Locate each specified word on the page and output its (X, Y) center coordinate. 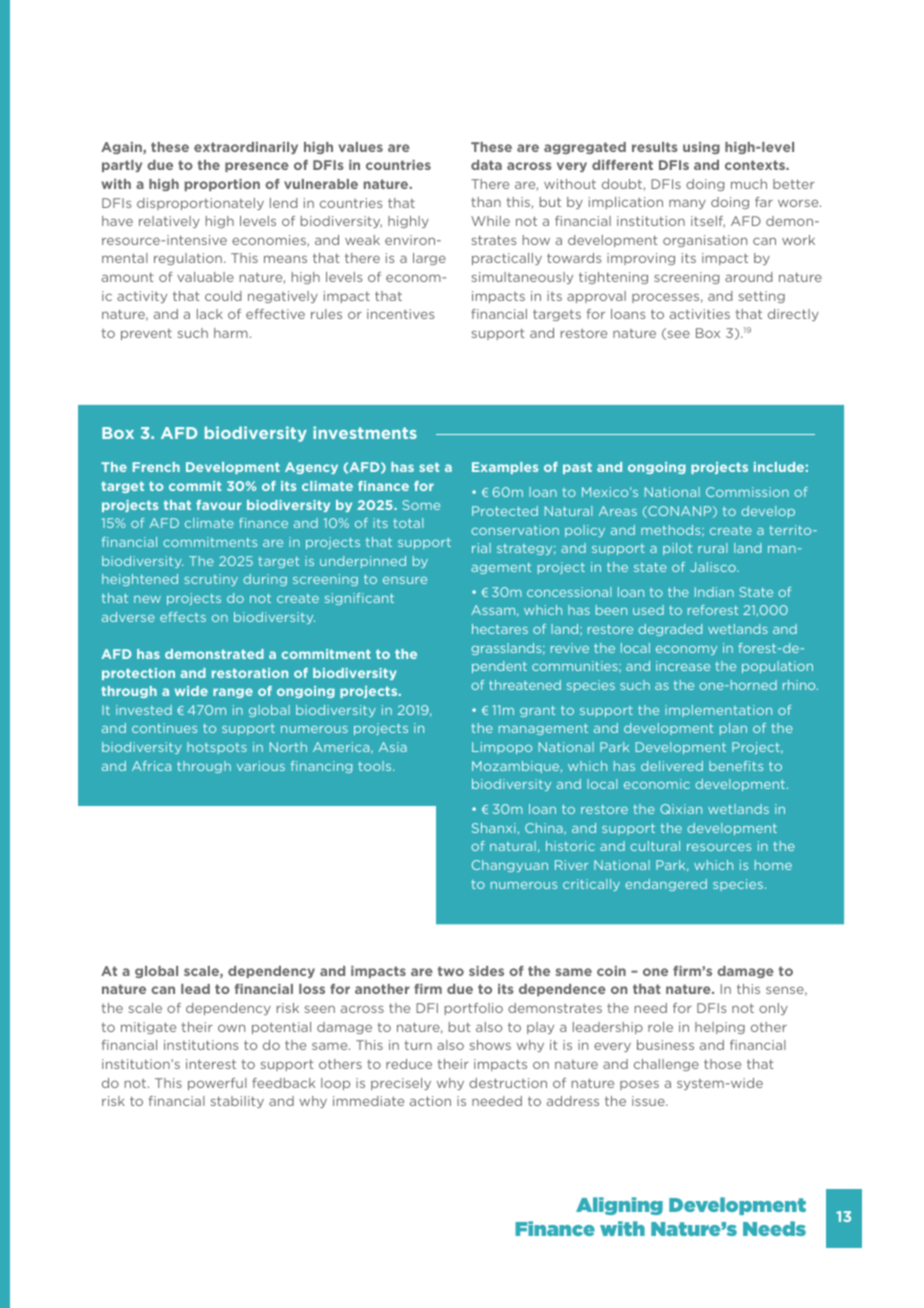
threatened (525, 685)
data (486, 165)
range (233, 693)
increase (683, 666)
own (231, 1028)
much (749, 184)
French (156, 467)
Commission (747, 492)
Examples (505, 468)
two (450, 971)
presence (257, 167)
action (430, 1101)
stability (237, 1102)
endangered (666, 885)
